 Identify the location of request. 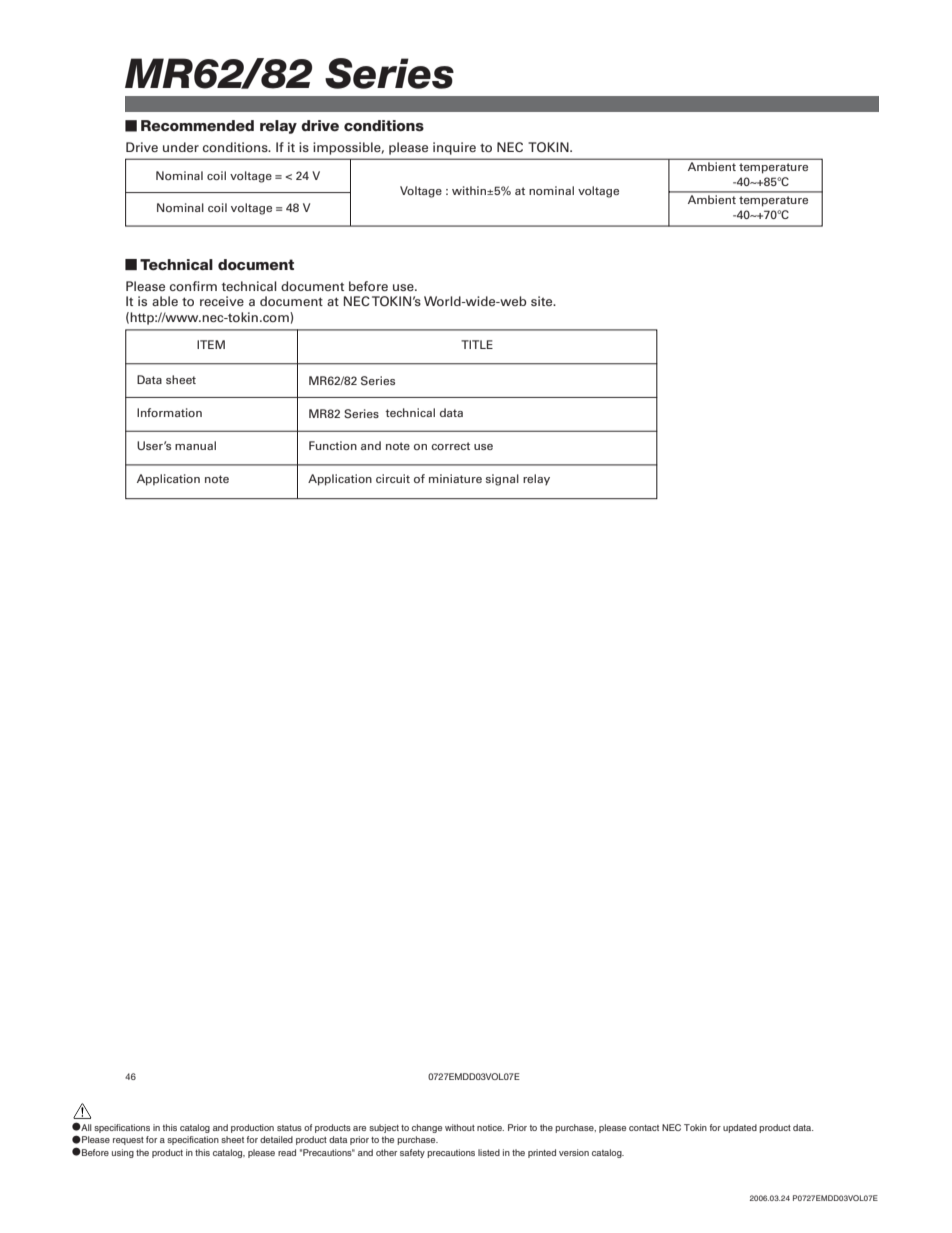
(128, 1141).
